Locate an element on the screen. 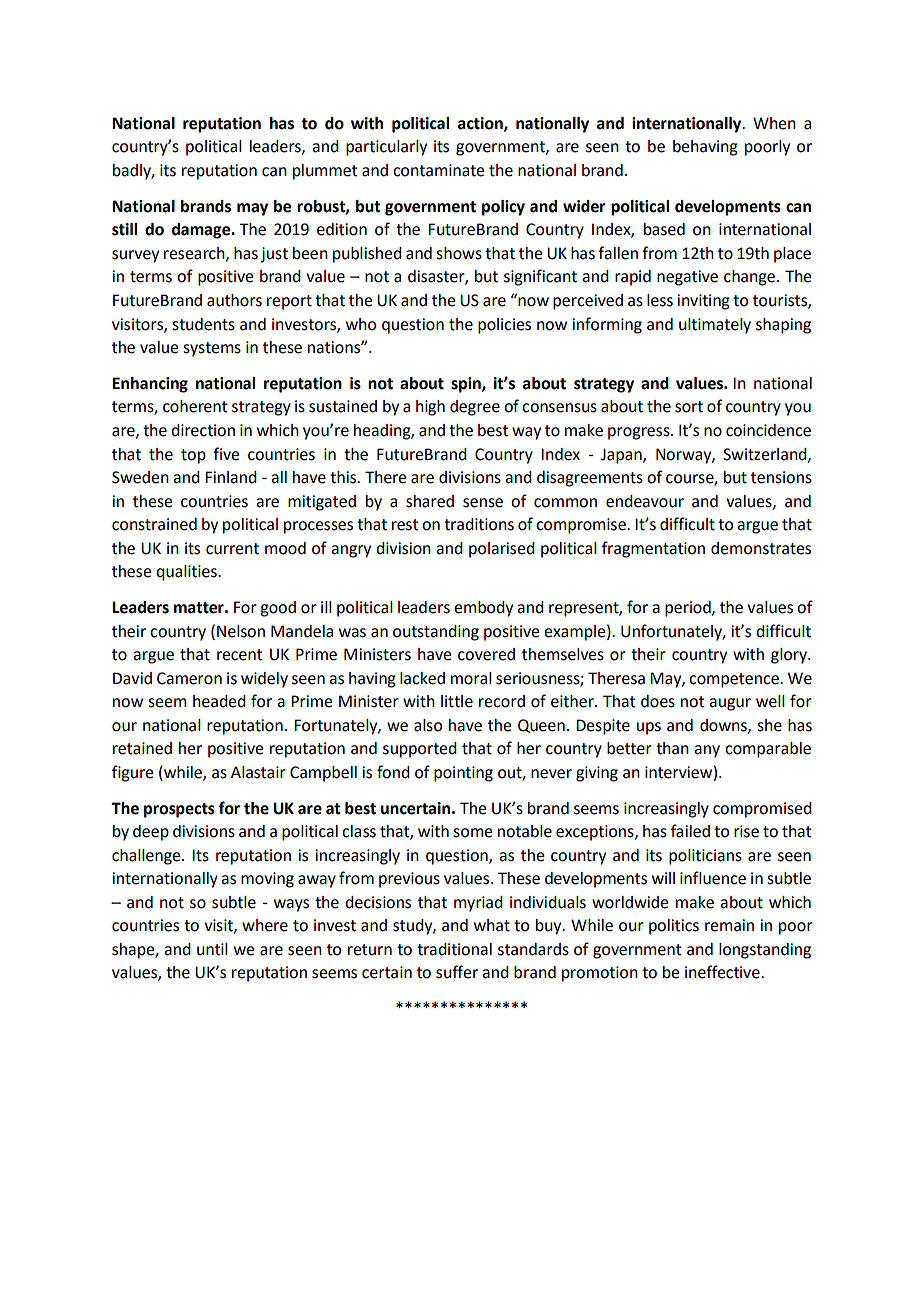 The width and height of the screenshot is (924, 1307). contaminate is located at coordinates (438, 170).
